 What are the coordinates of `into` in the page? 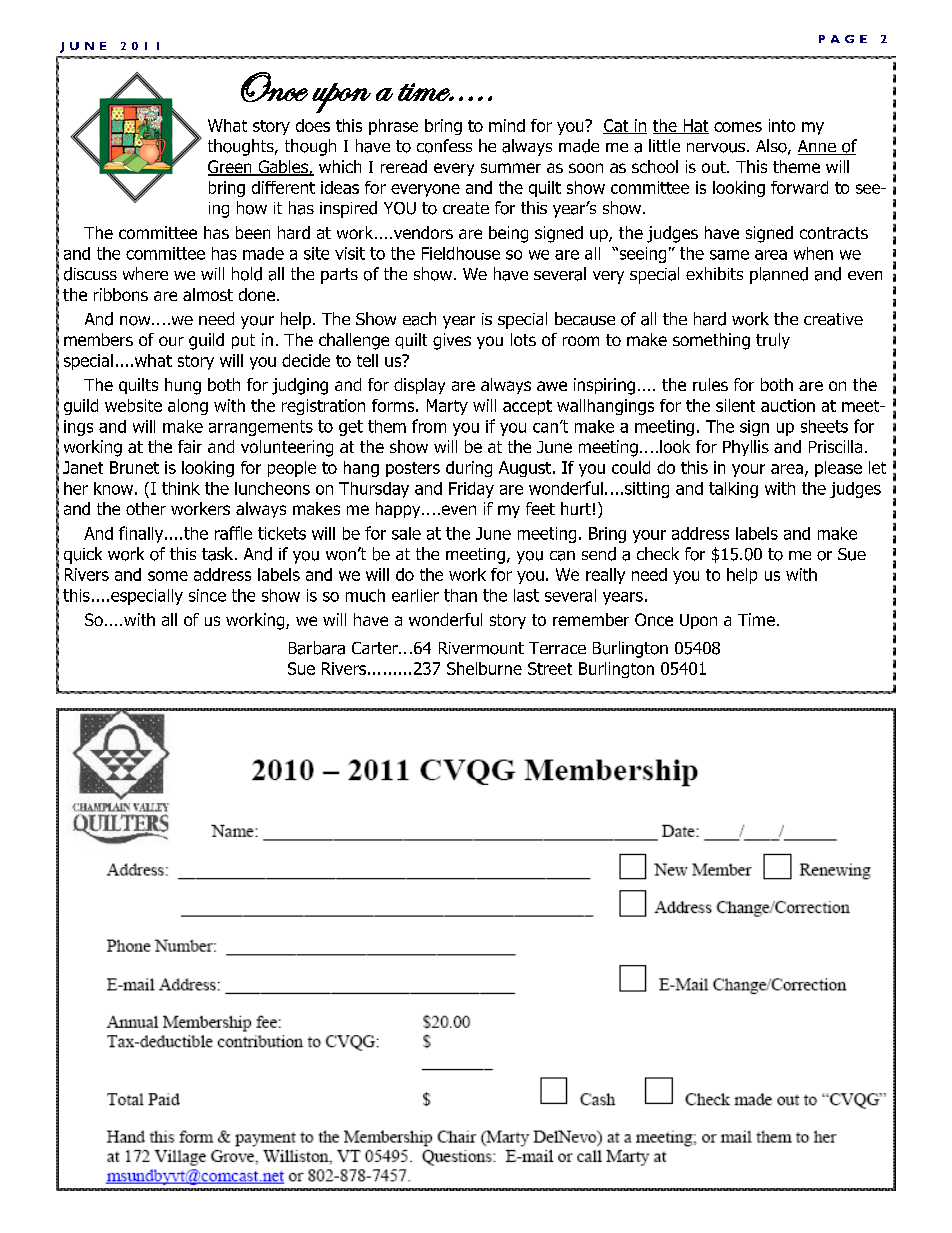 It's located at (782, 125).
